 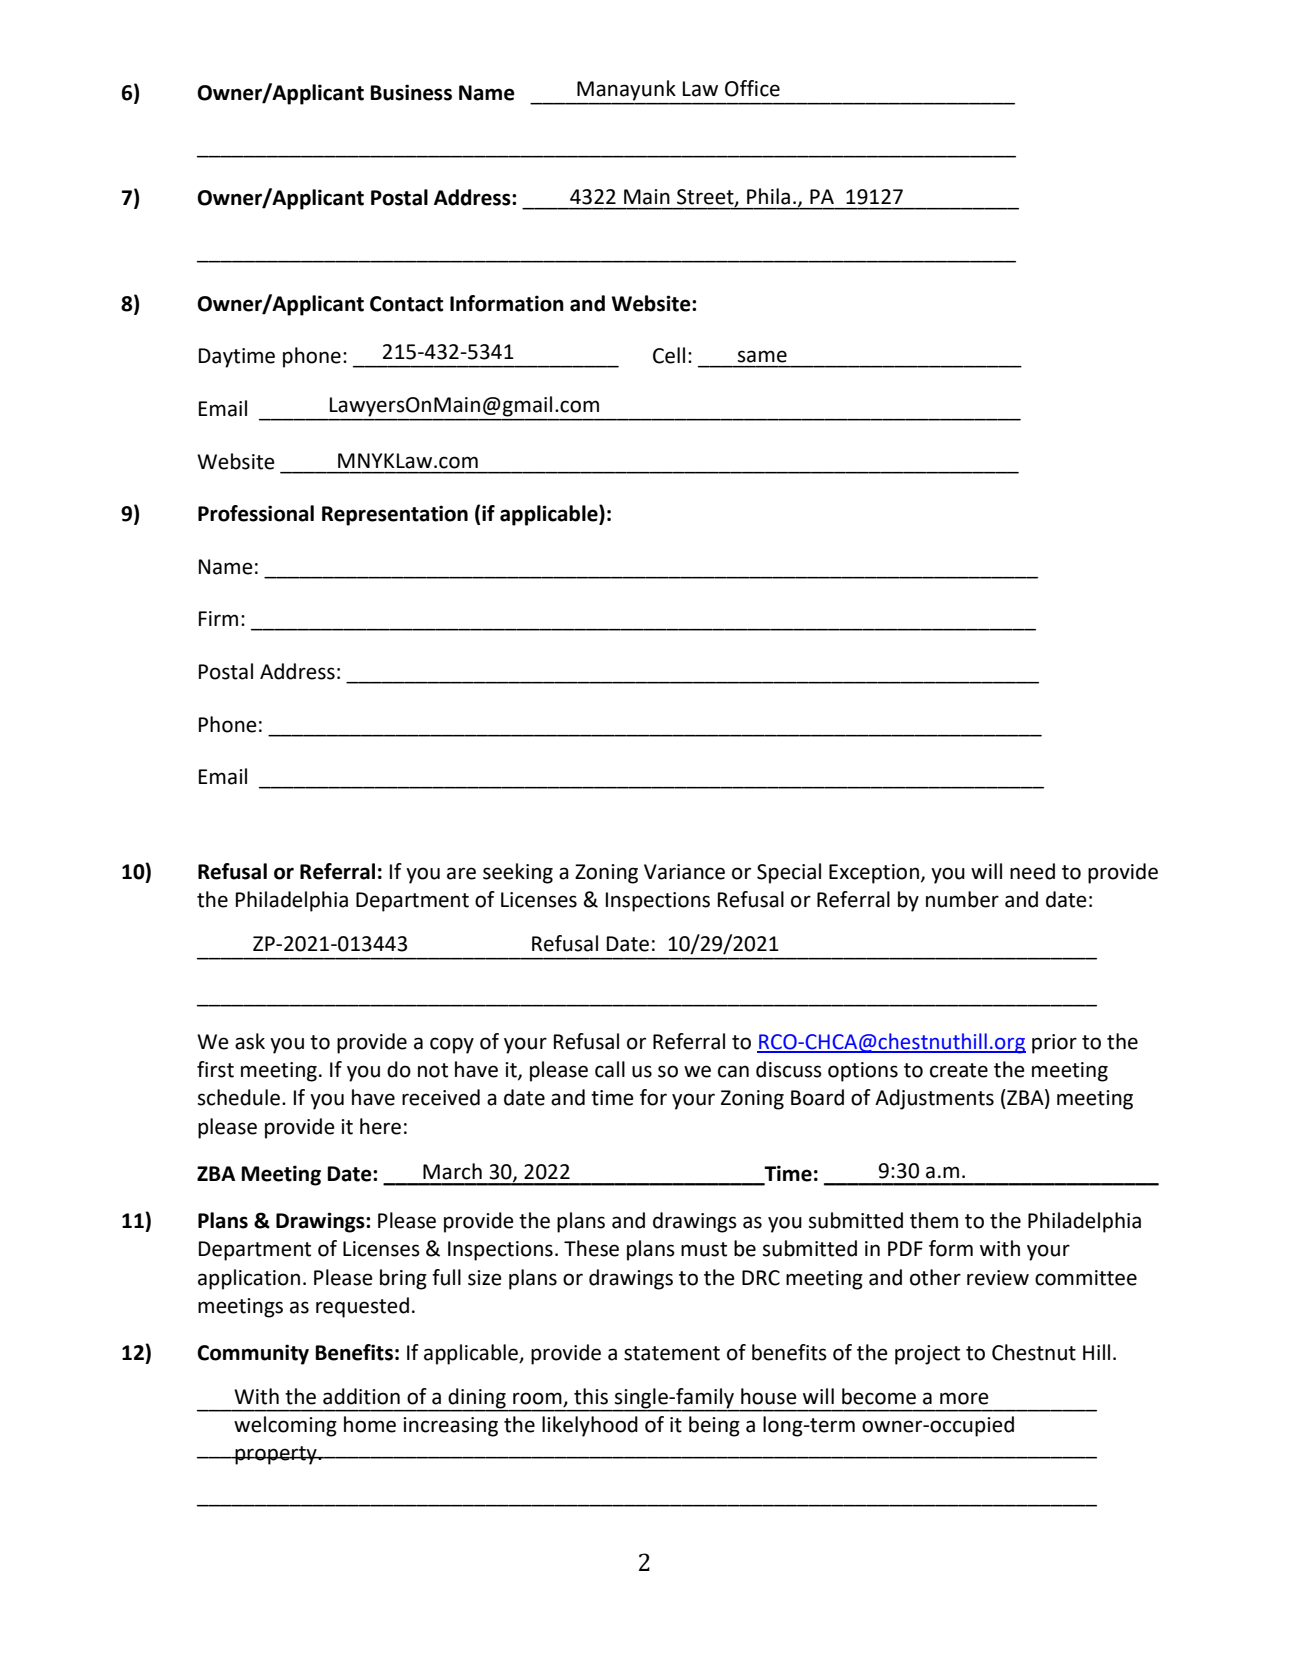 What do you see at coordinates (959, 1070) in the screenshot?
I see `create` at bounding box center [959, 1070].
